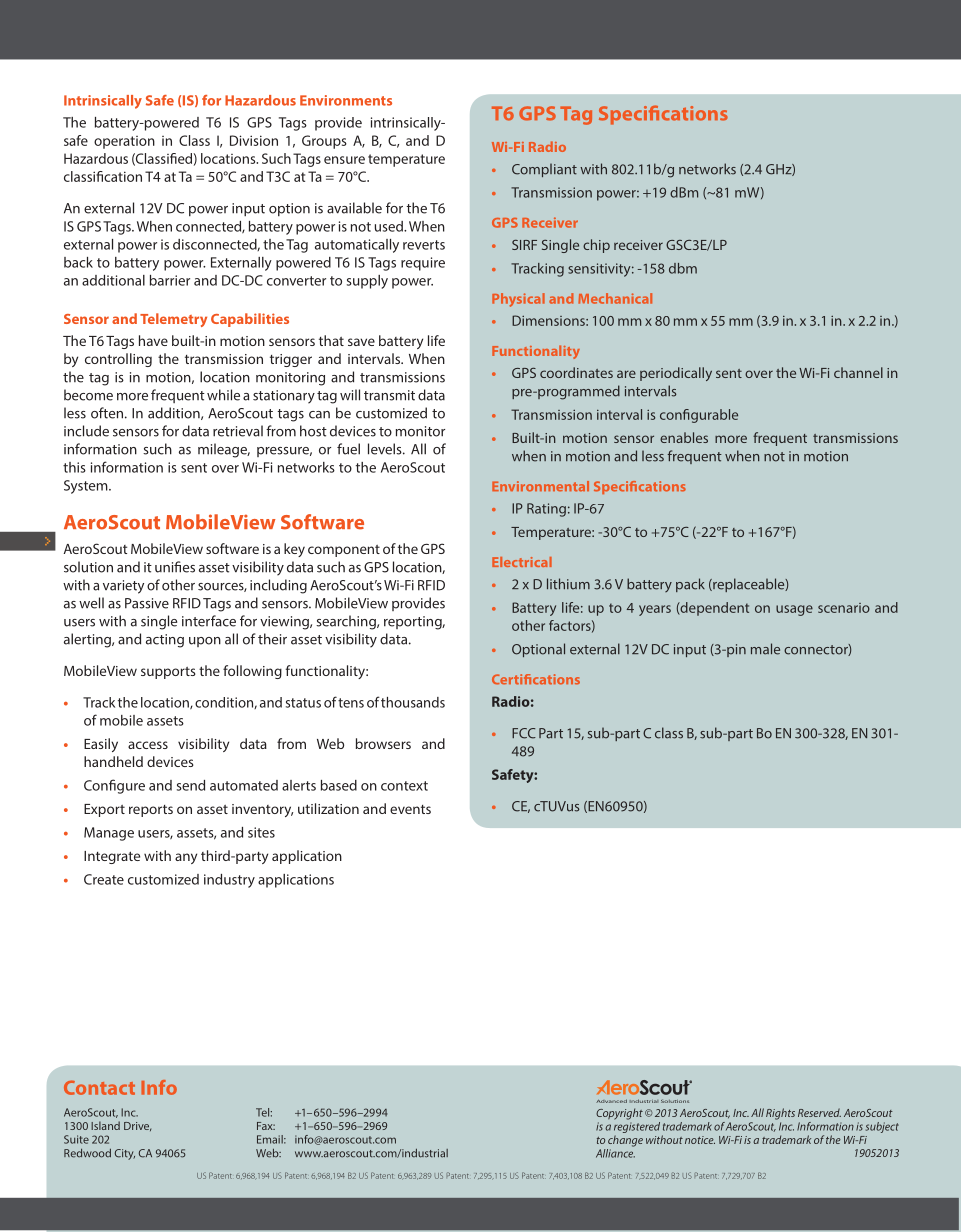 This document has width=961, height=1232. I want to click on Copyright, so click(619, 1114).
